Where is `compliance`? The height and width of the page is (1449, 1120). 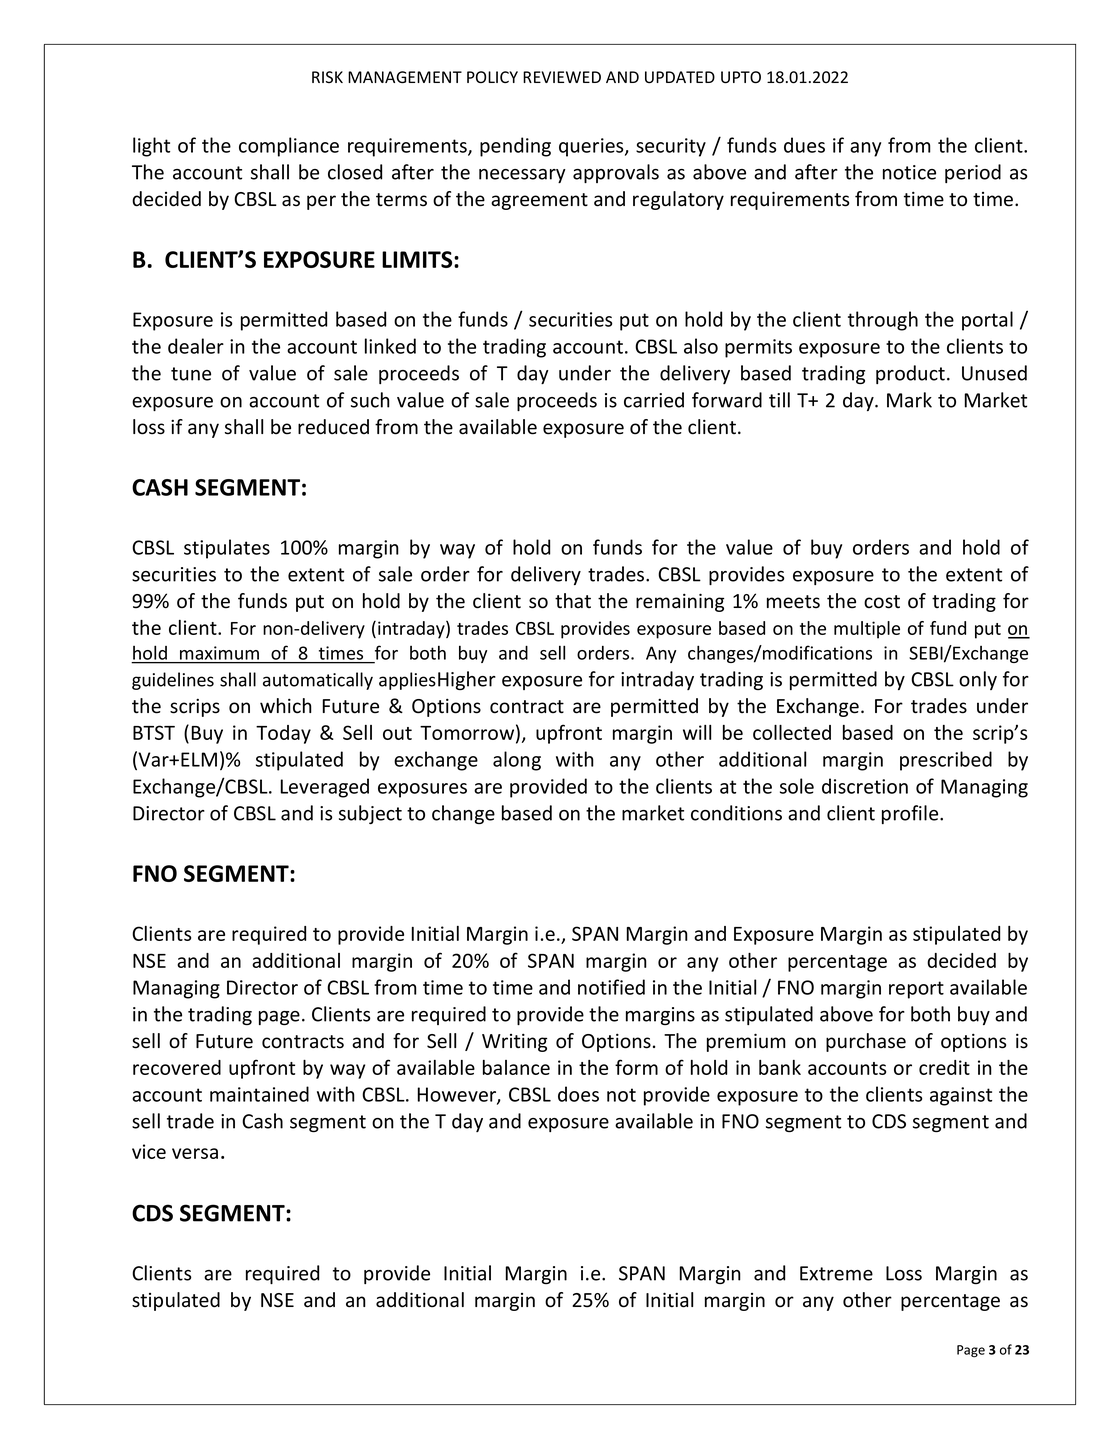
compliance is located at coordinates (289, 147).
